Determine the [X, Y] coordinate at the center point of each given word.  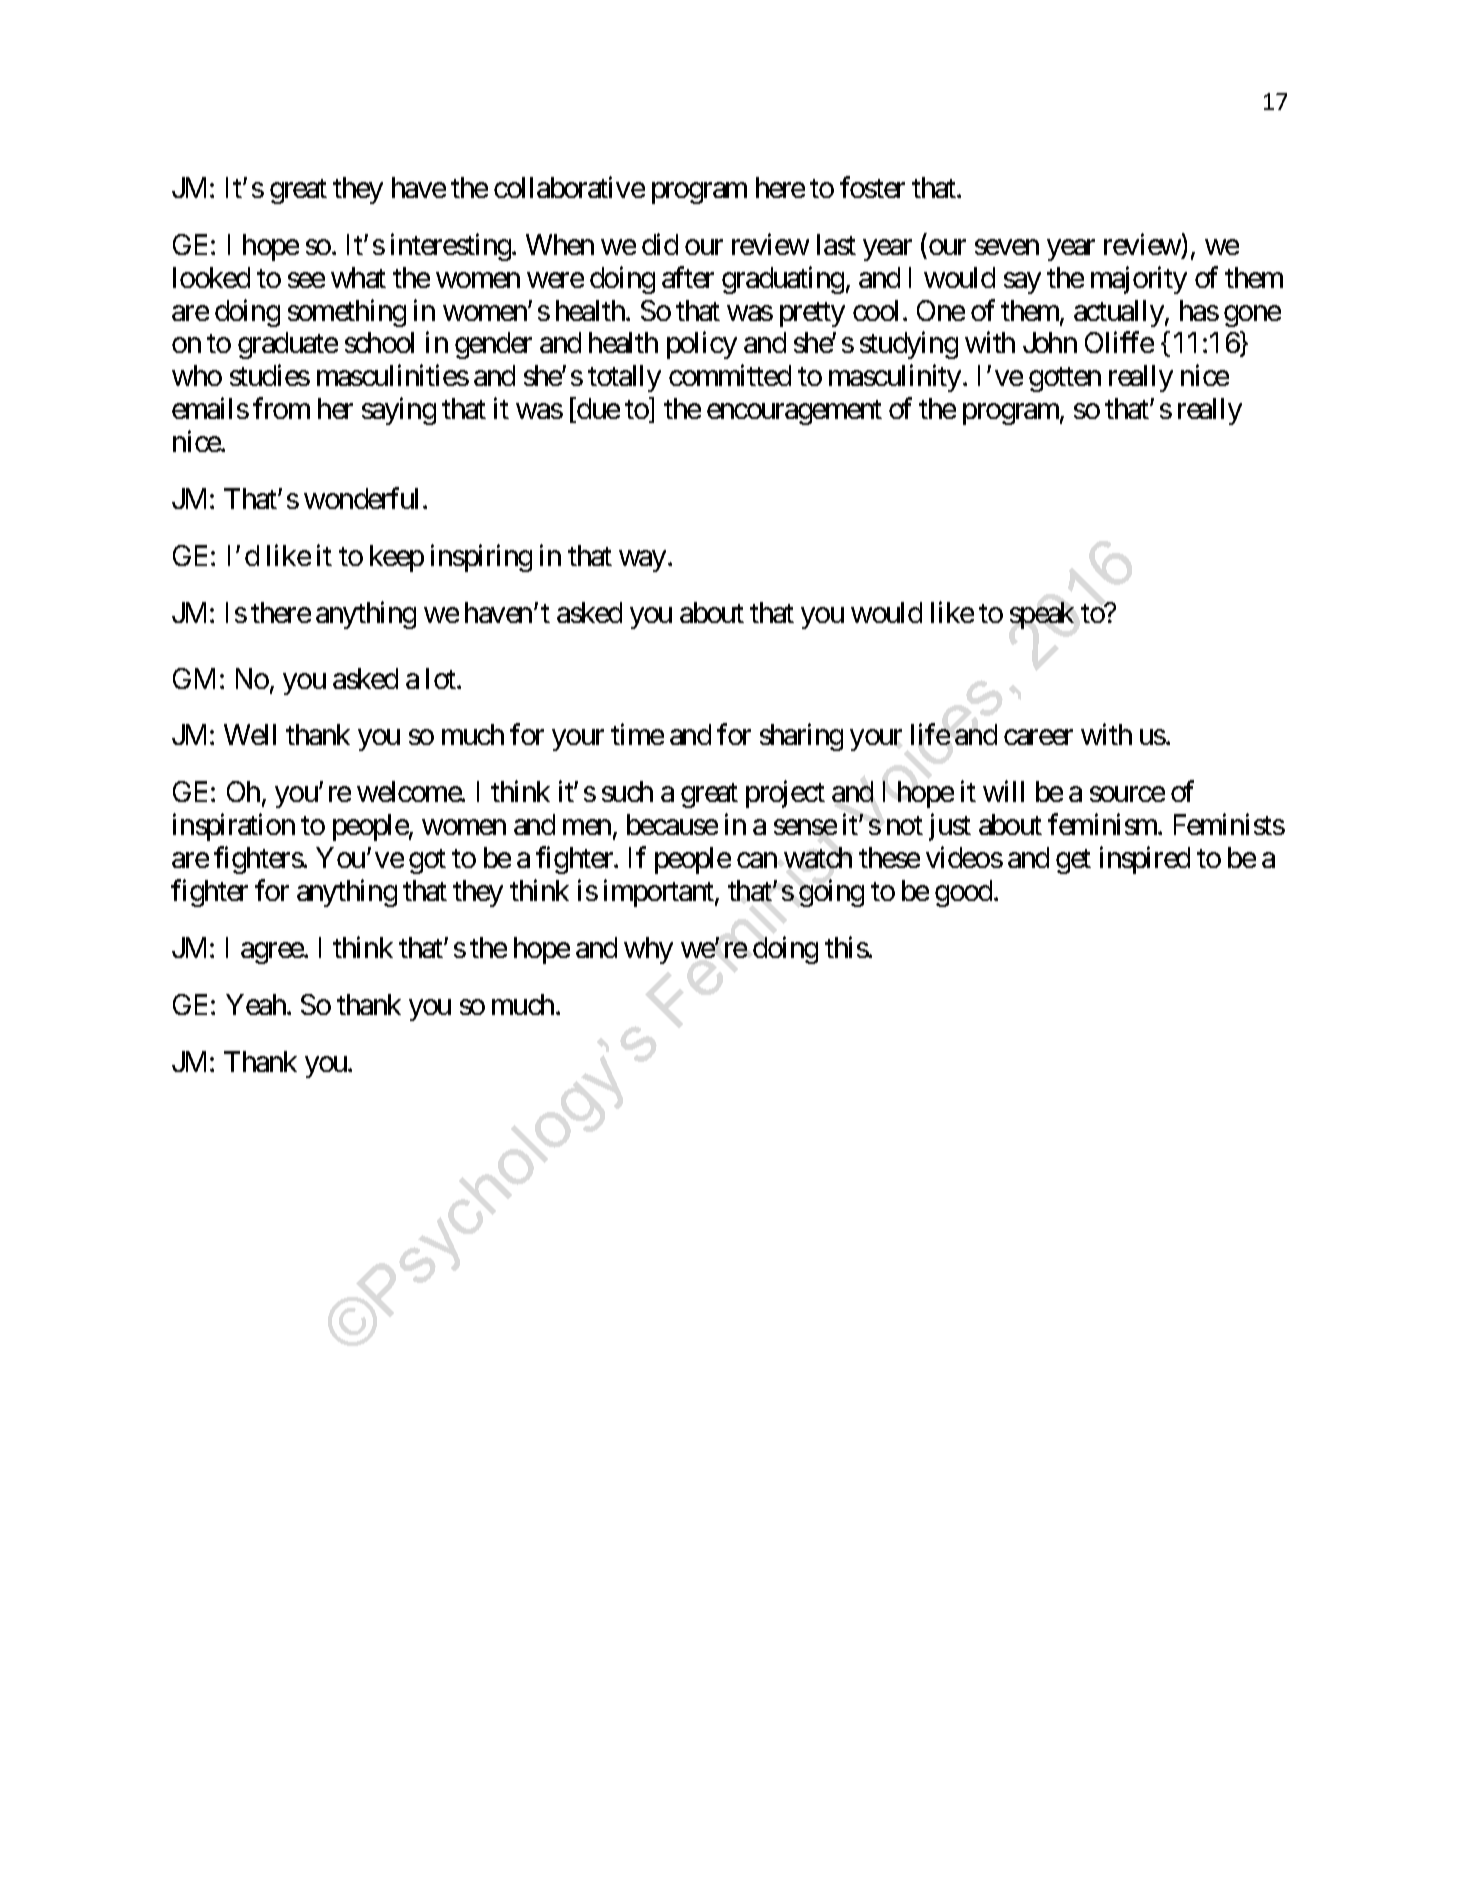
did [660, 244]
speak [1042, 615]
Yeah [257, 1004]
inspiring [481, 558]
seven [1007, 247]
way [642, 561]
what [358, 277]
